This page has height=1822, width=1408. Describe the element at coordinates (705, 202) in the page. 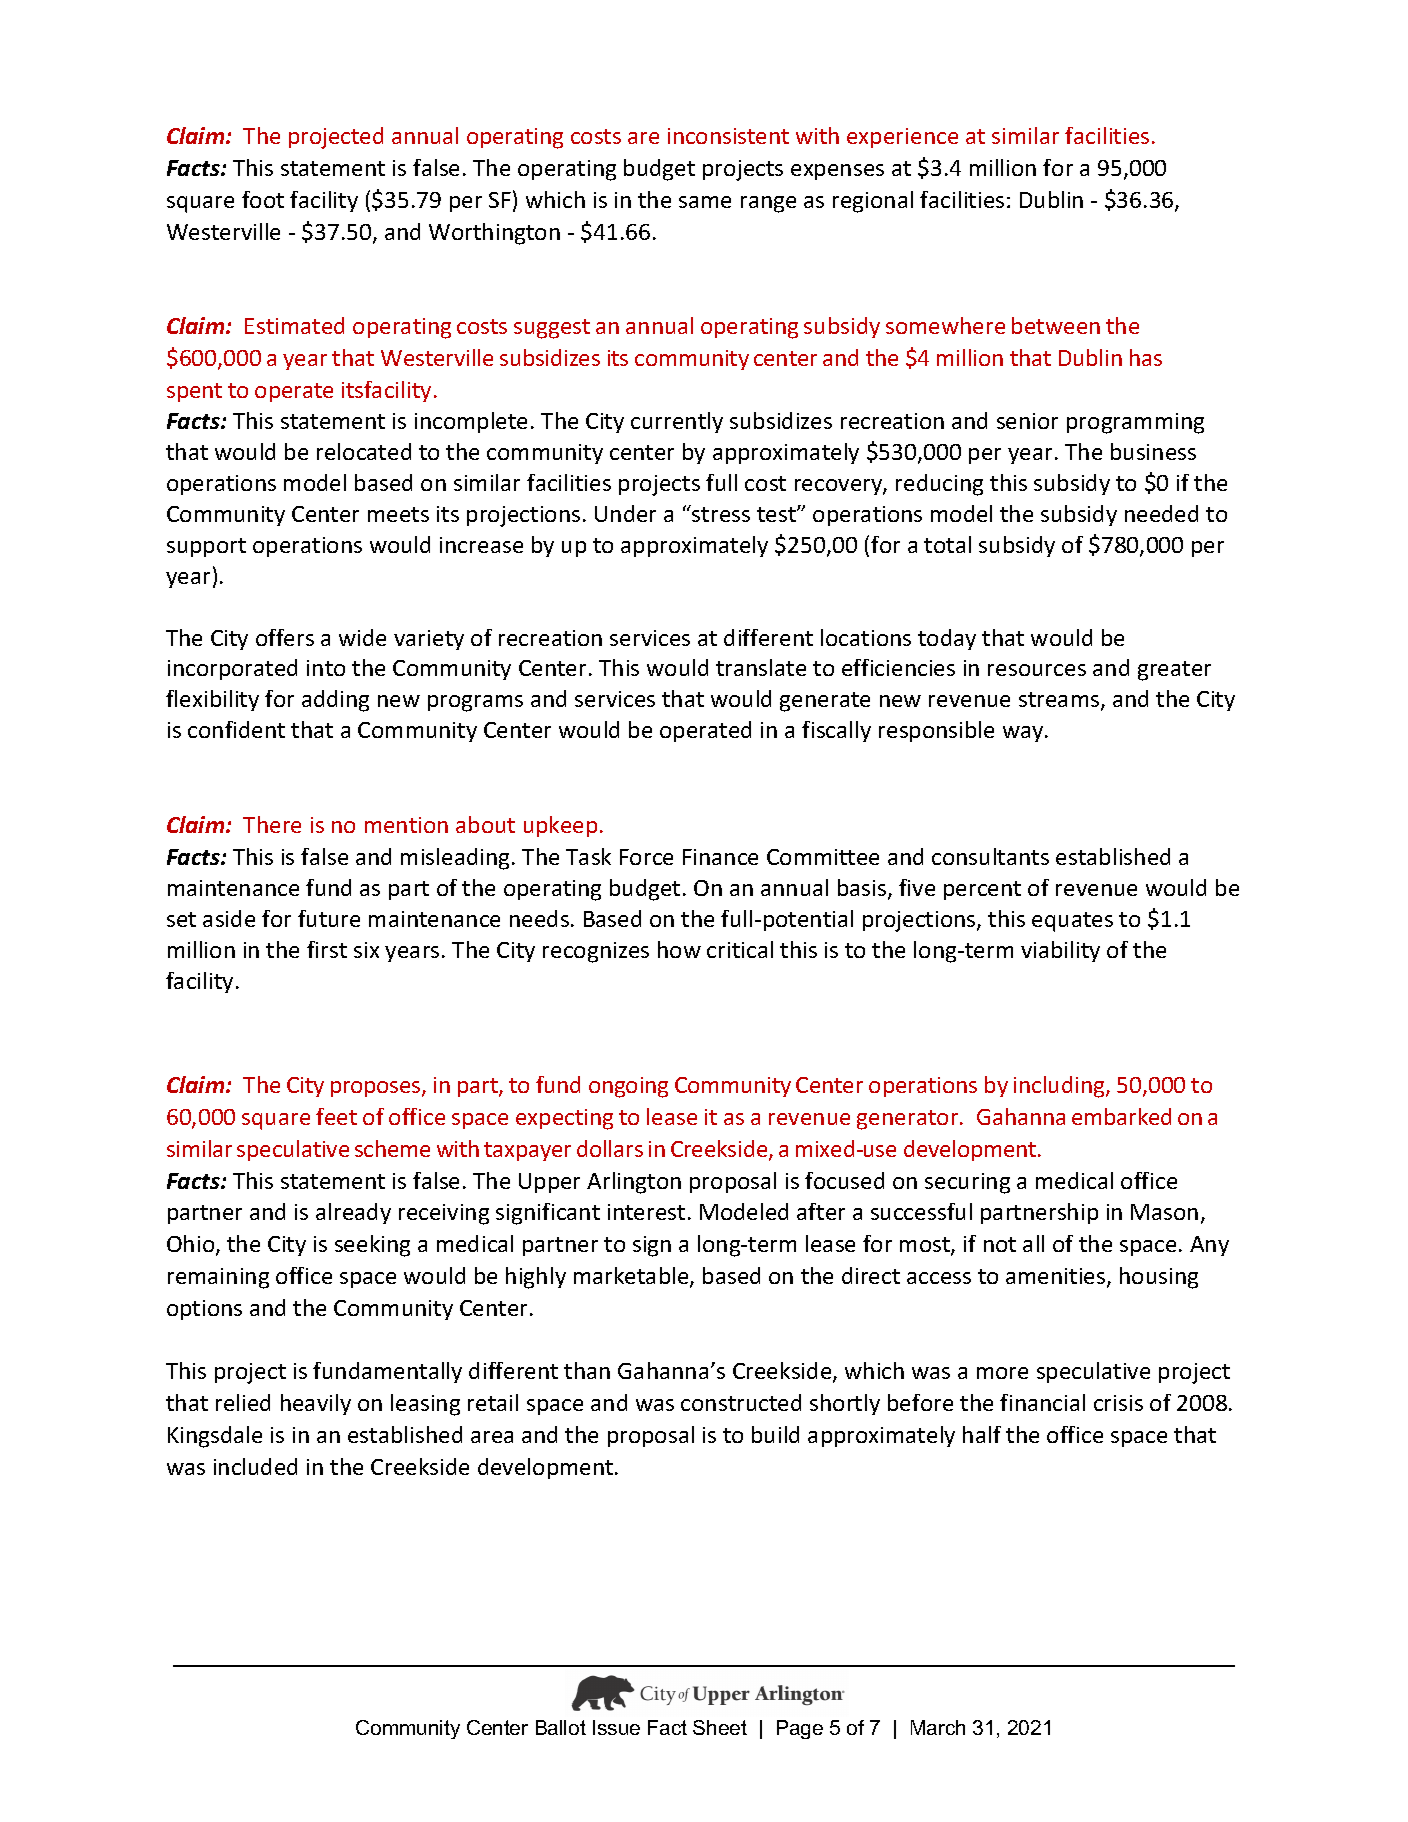

I see `same` at that location.
